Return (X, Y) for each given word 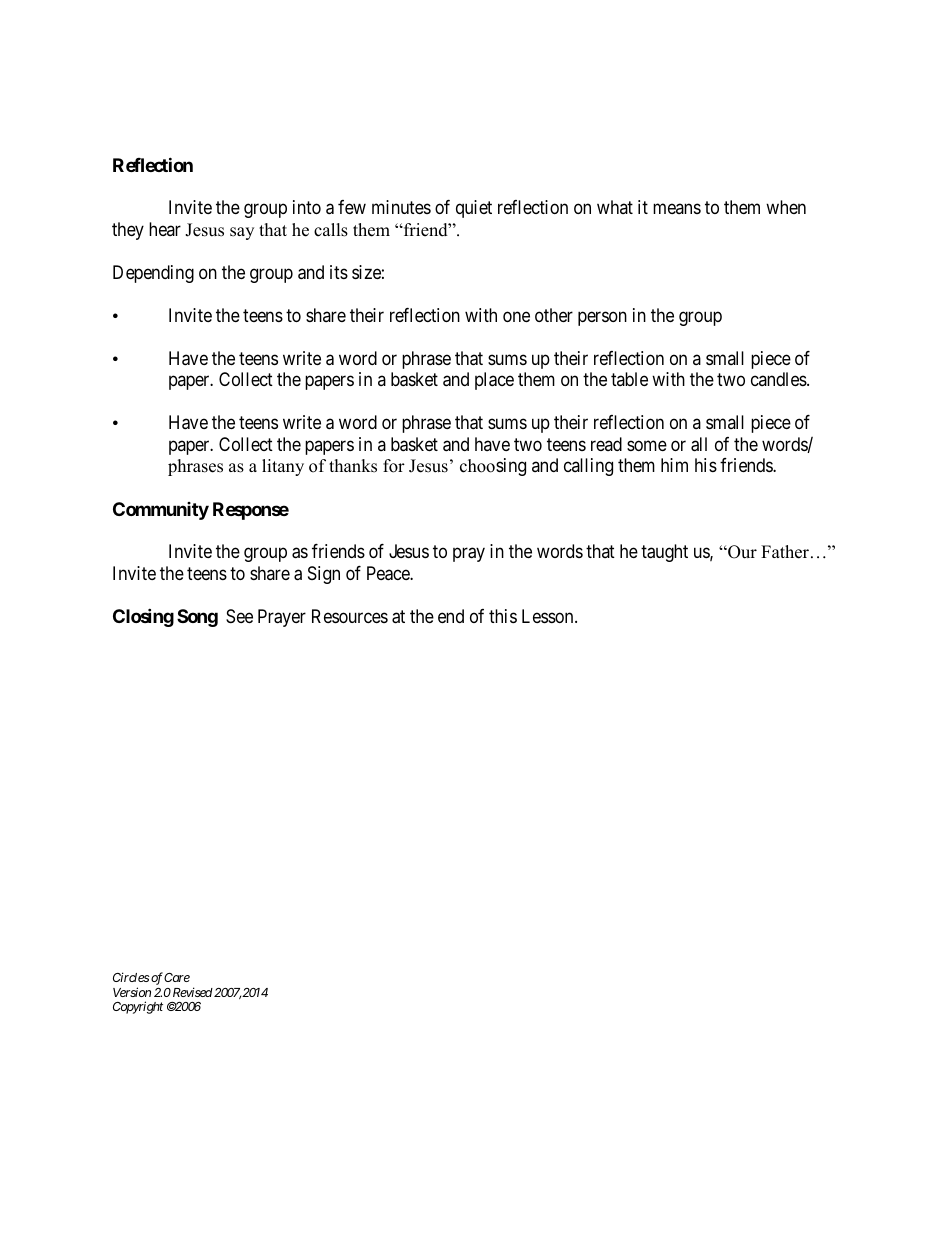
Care (177, 977)
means (677, 209)
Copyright (138, 1007)
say (242, 233)
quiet (474, 209)
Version (132, 992)
